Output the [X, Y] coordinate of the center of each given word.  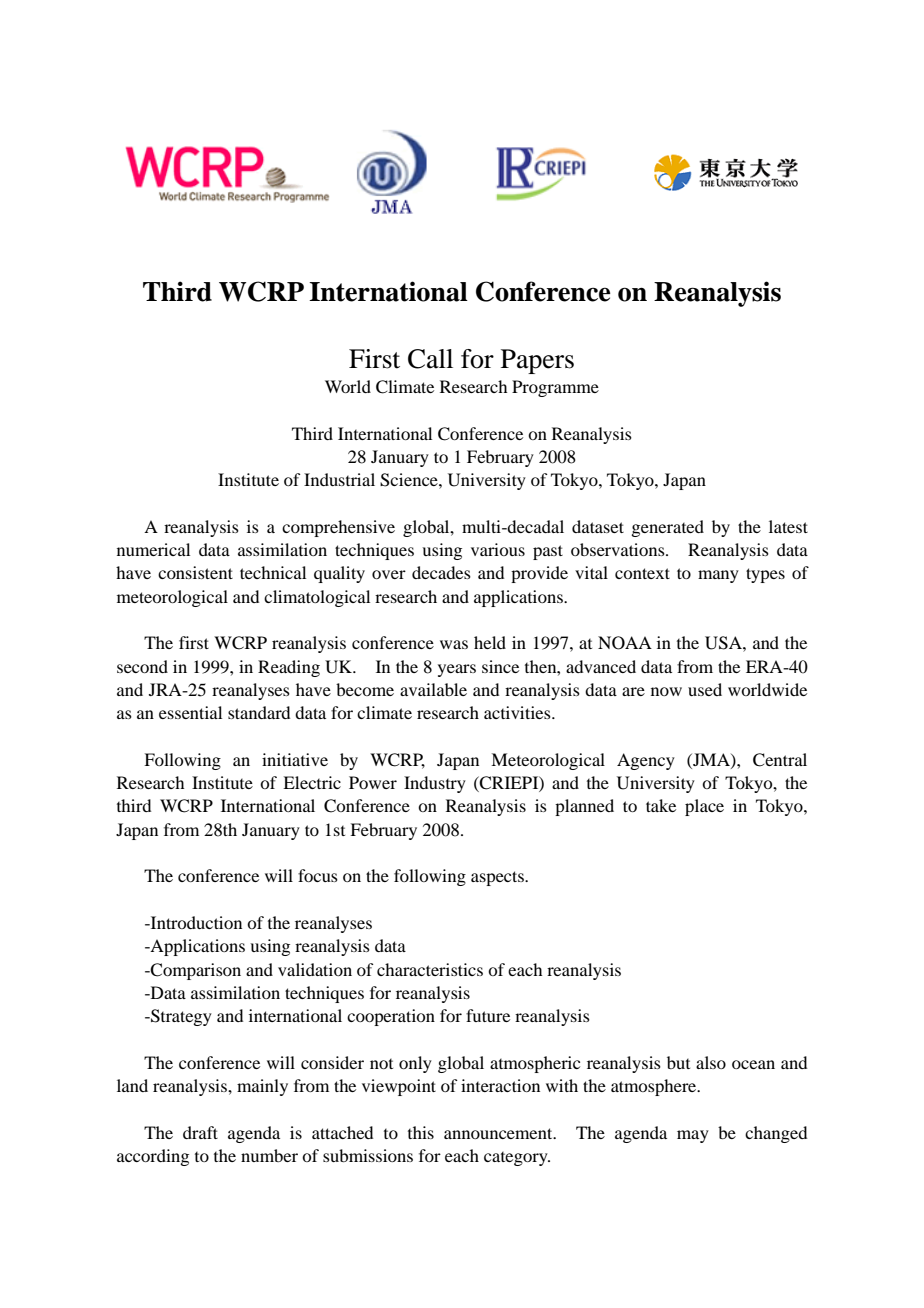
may [693, 1136]
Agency [646, 761]
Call [430, 359]
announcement [499, 1133]
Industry [435, 784]
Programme [555, 388]
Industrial [339, 479]
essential [190, 712]
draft [200, 1132]
